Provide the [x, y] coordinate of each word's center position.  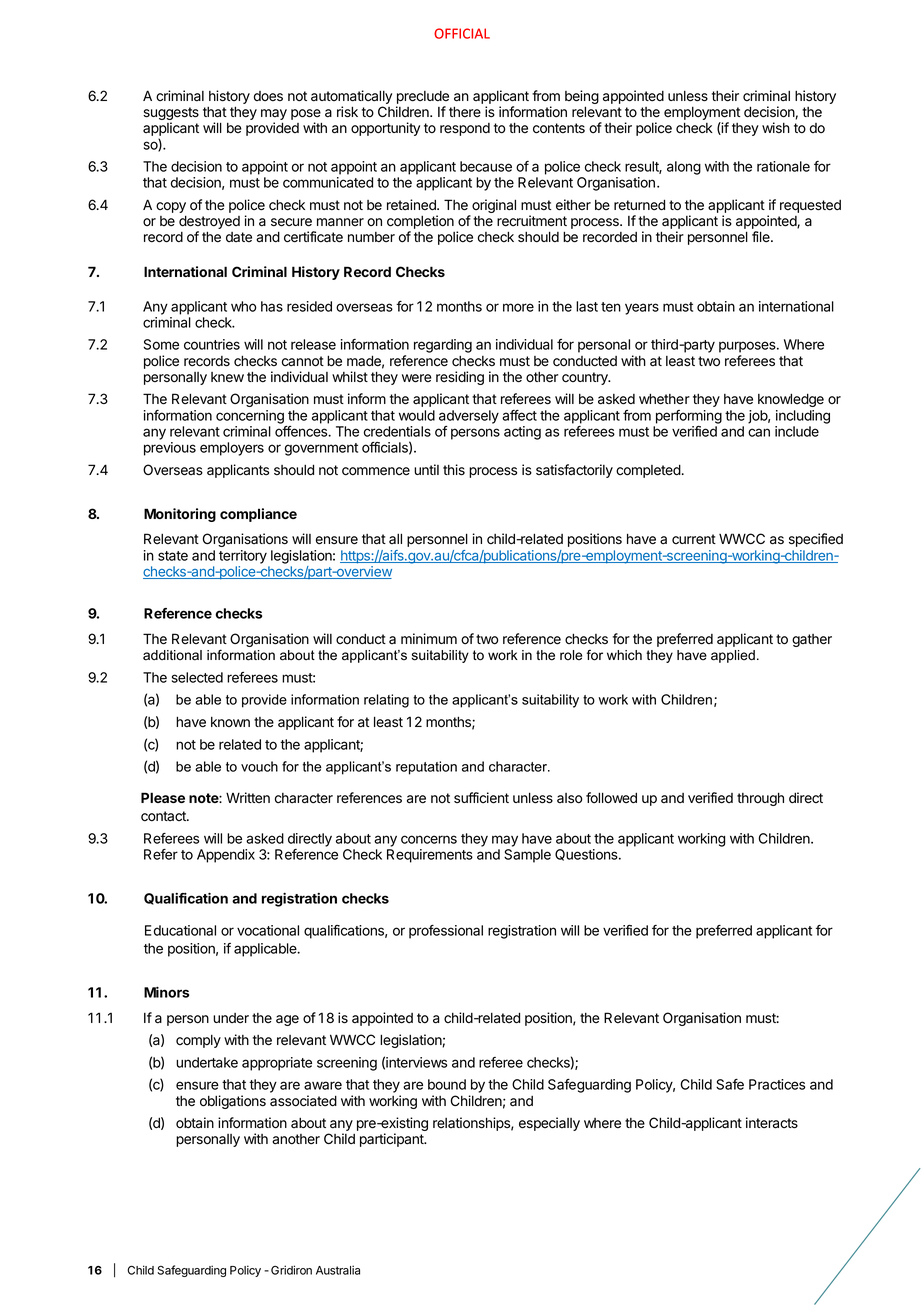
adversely [469, 417]
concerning [250, 417]
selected [197, 677]
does [268, 96]
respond [465, 129]
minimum [429, 638]
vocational [268, 930]
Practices [777, 1084]
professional [446, 932]
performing [689, 417]
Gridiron [291, 1270]
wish [776, 127]
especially [549, 1124]
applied [733, 656]
